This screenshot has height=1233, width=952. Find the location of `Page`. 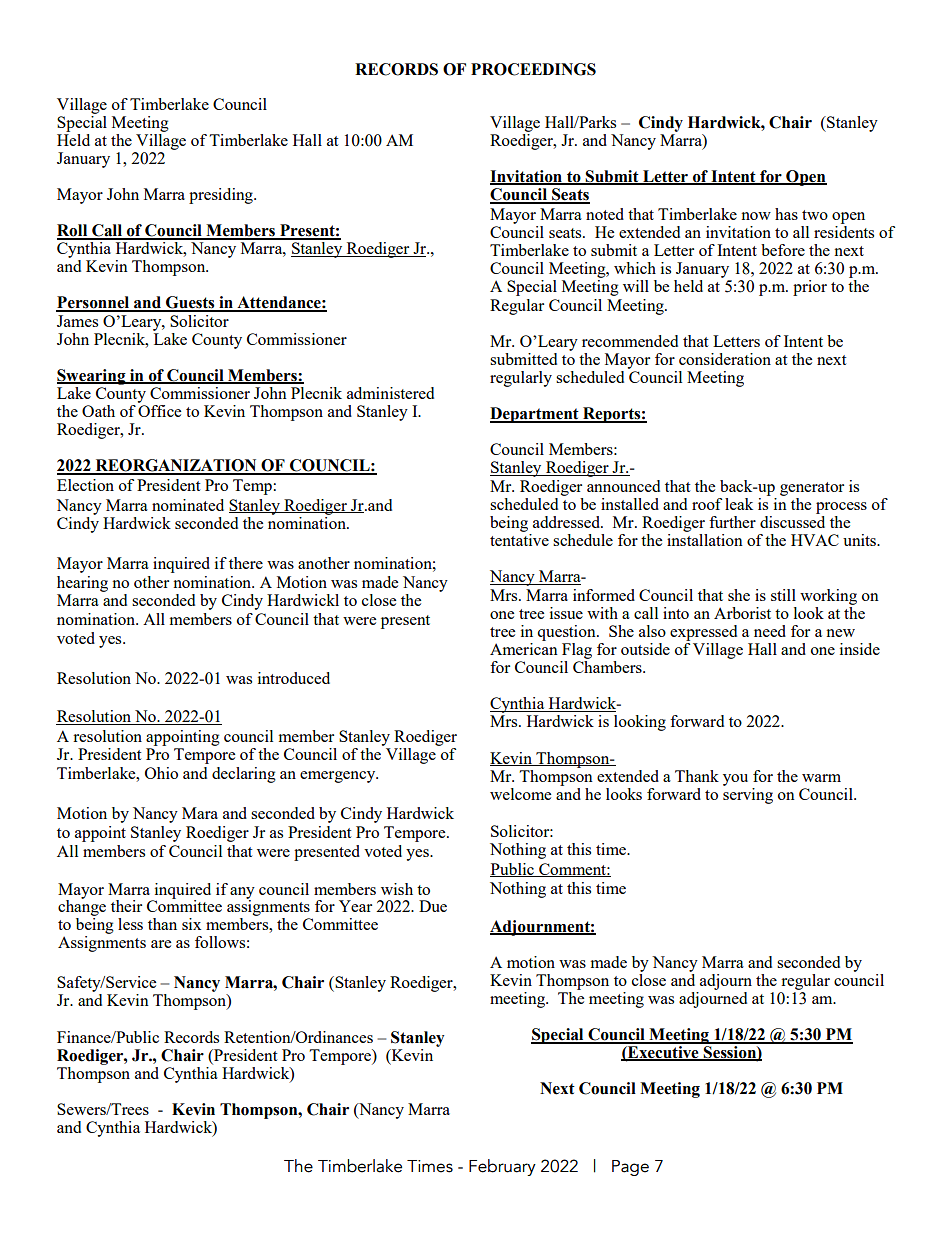

Page is located at coordinates (630, 1168).
